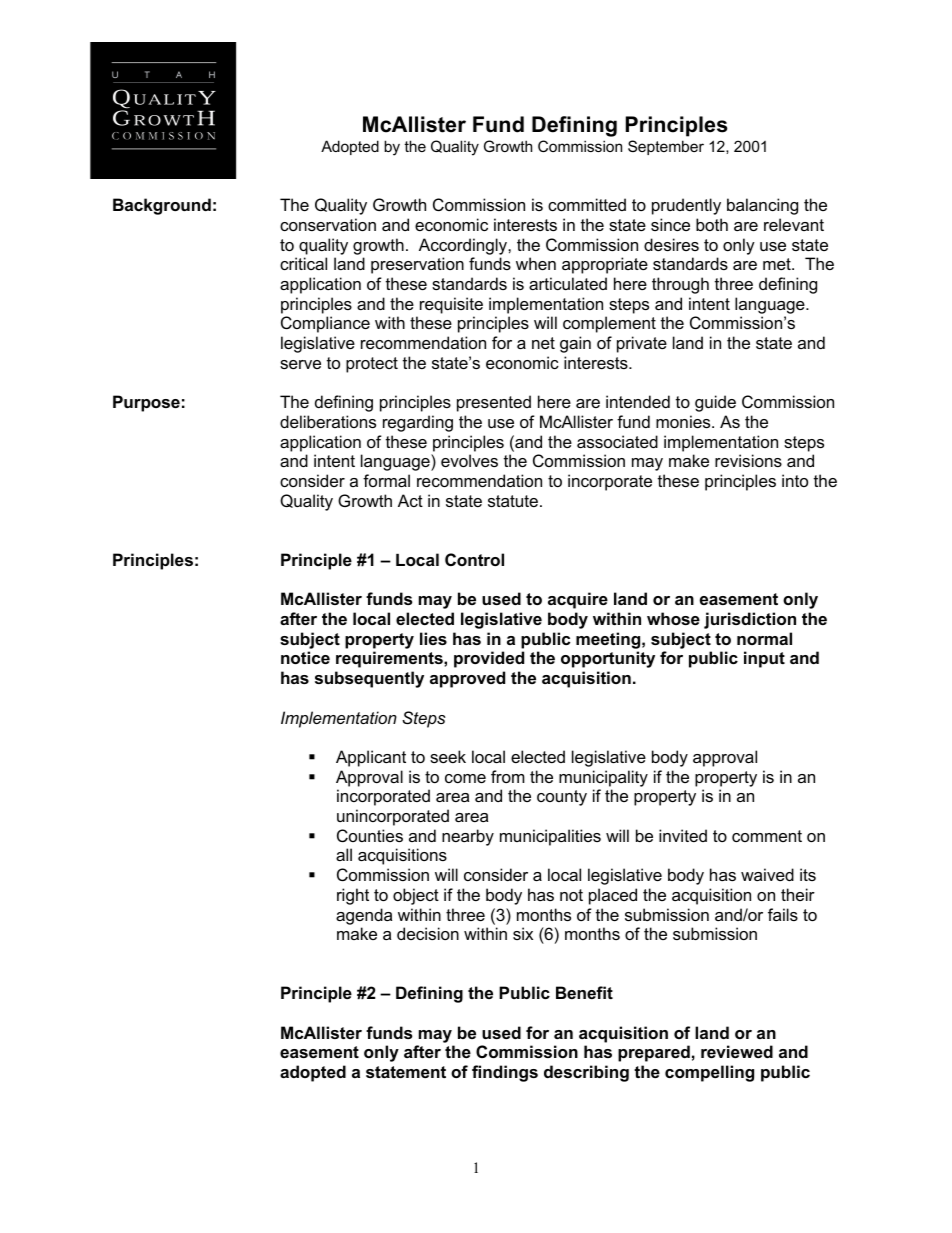 The image size is (952, 1233). What do you see at coordinates (448, 756) in the screenshot?
I see `seek` at bounding box center [448, 756].
